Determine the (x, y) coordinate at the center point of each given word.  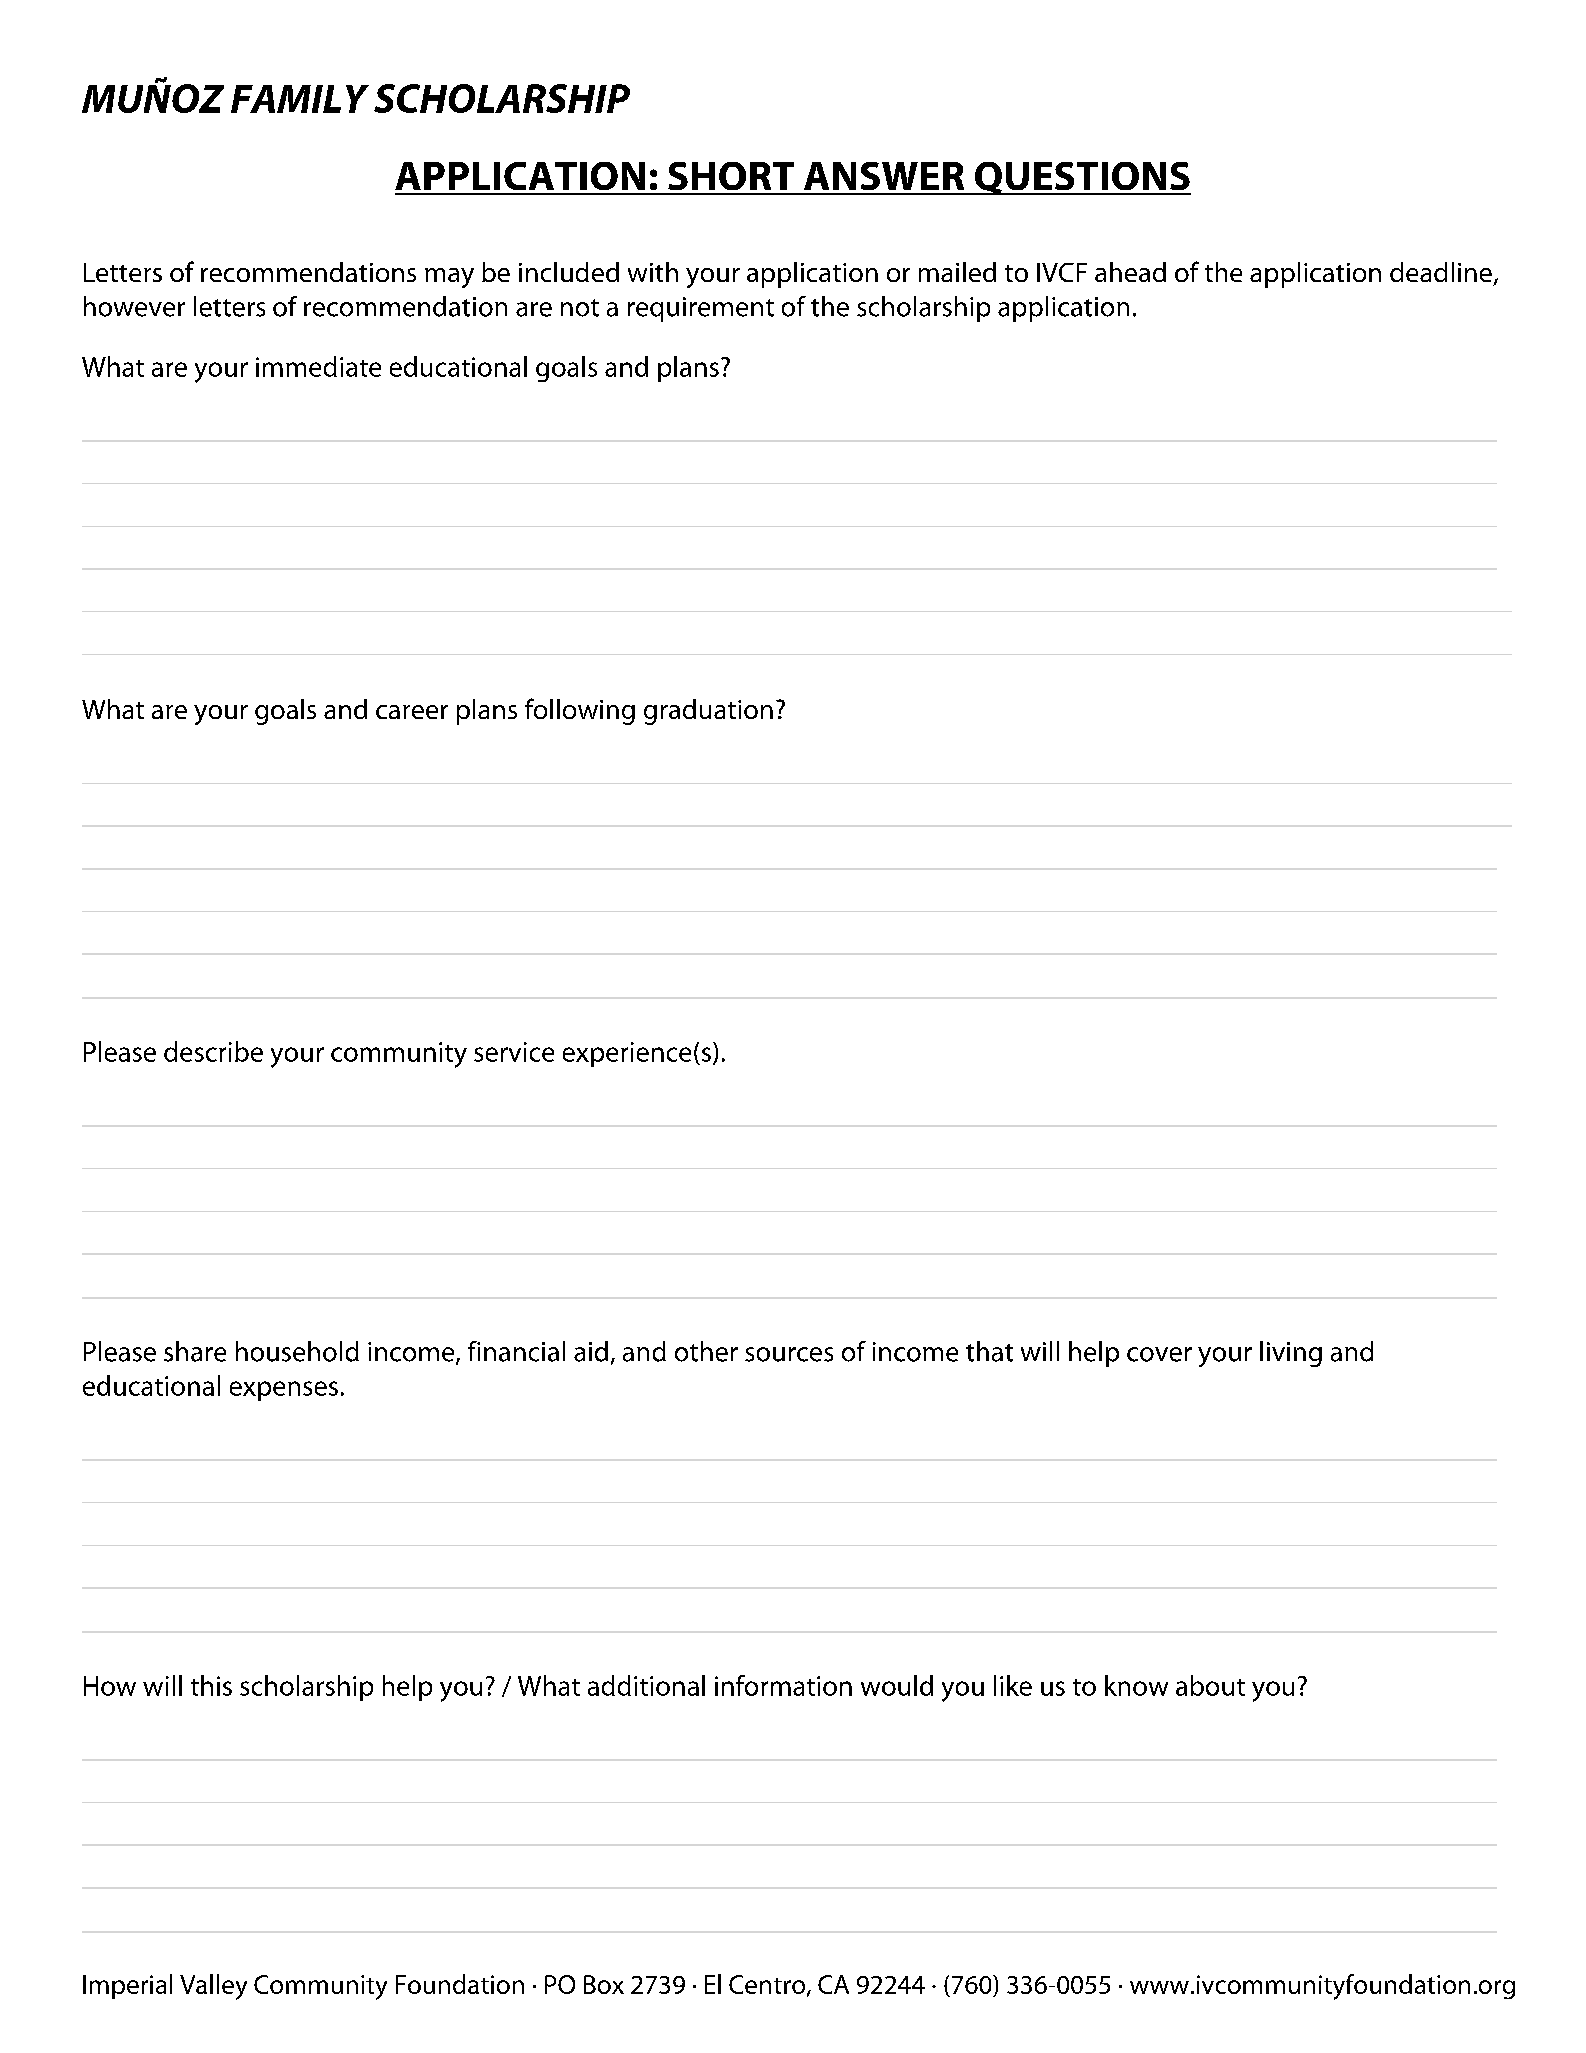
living (1291, 1354)
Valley (213, 1987)
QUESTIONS (1081, 178)
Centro (767, 1984)
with (653, 272)
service (514, 1052)
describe (213, 1051)
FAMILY (300, 99)
